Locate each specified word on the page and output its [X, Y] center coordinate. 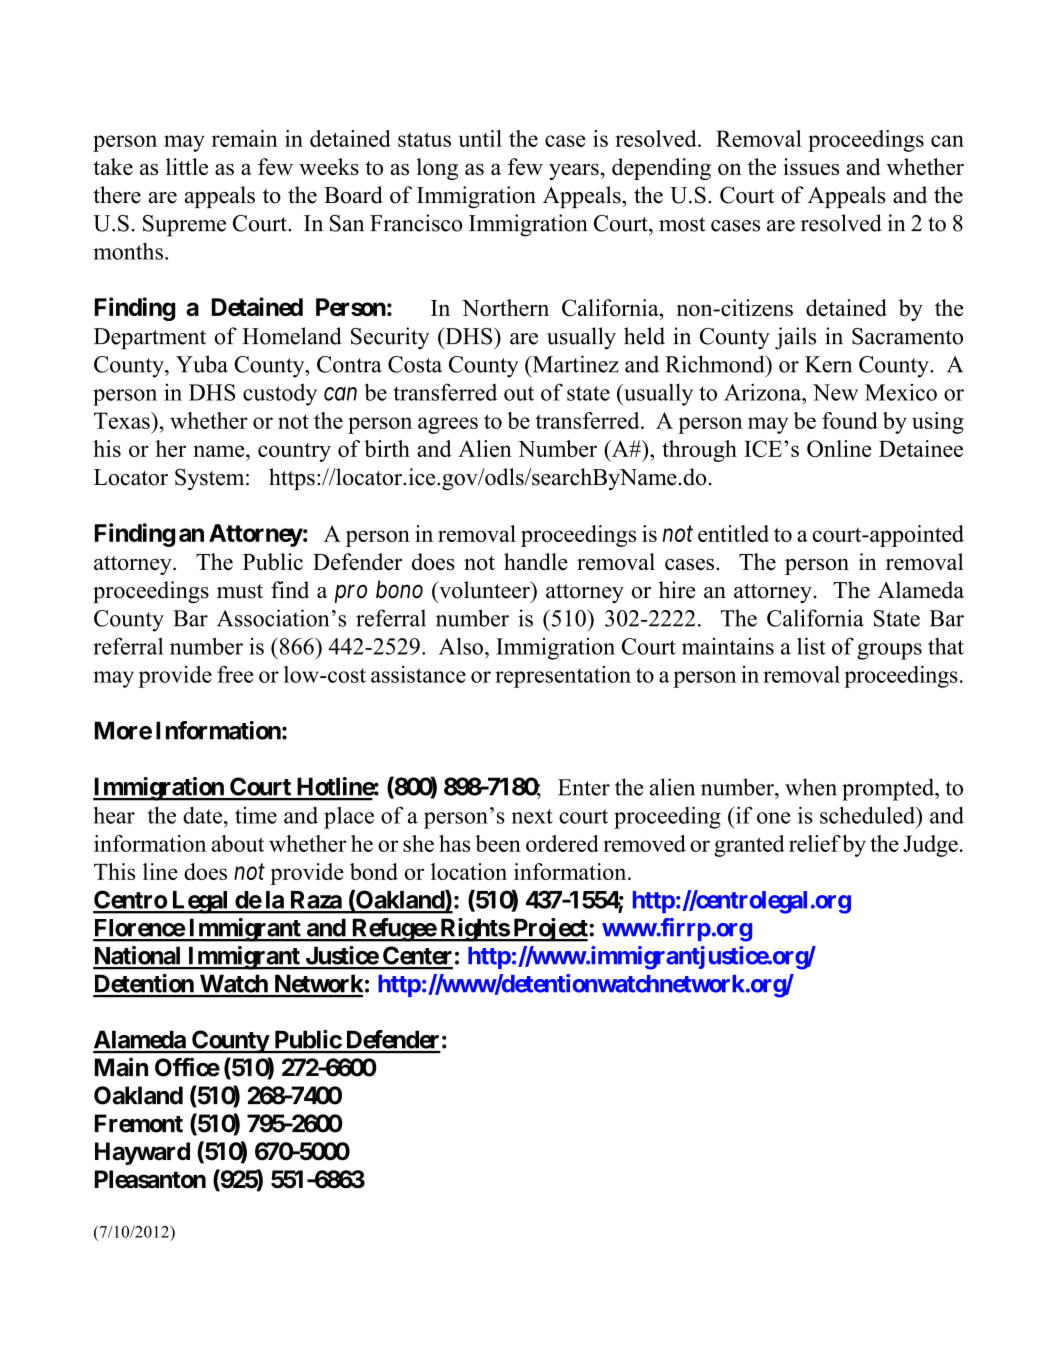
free [235, 674]
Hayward [142, 1153]
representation [563, 677]
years [574, 172]
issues [811, 166]
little [187, 166]
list [811, 646]
